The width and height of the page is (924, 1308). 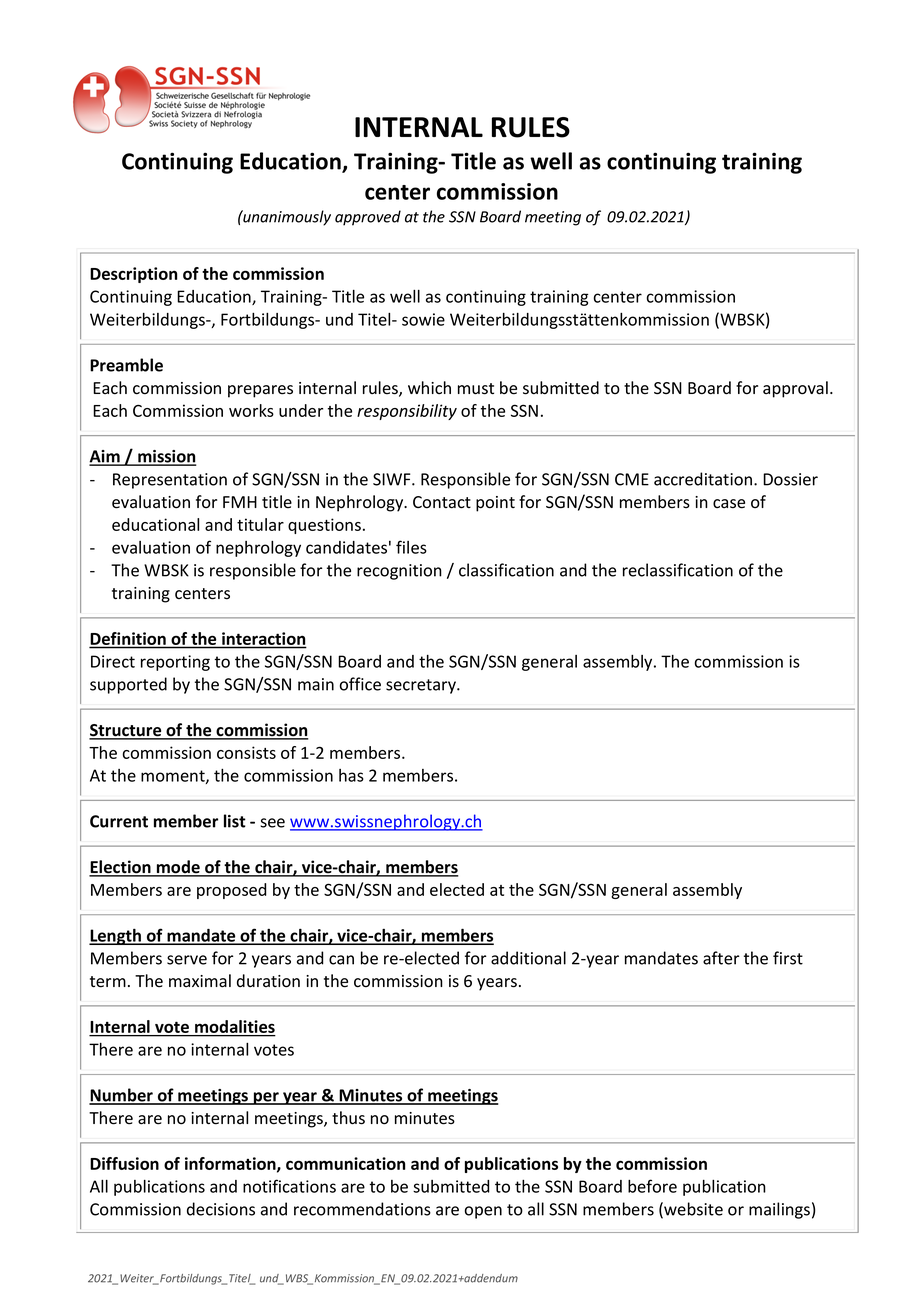 I want to click on Structure, so click(x=126, y=731).
